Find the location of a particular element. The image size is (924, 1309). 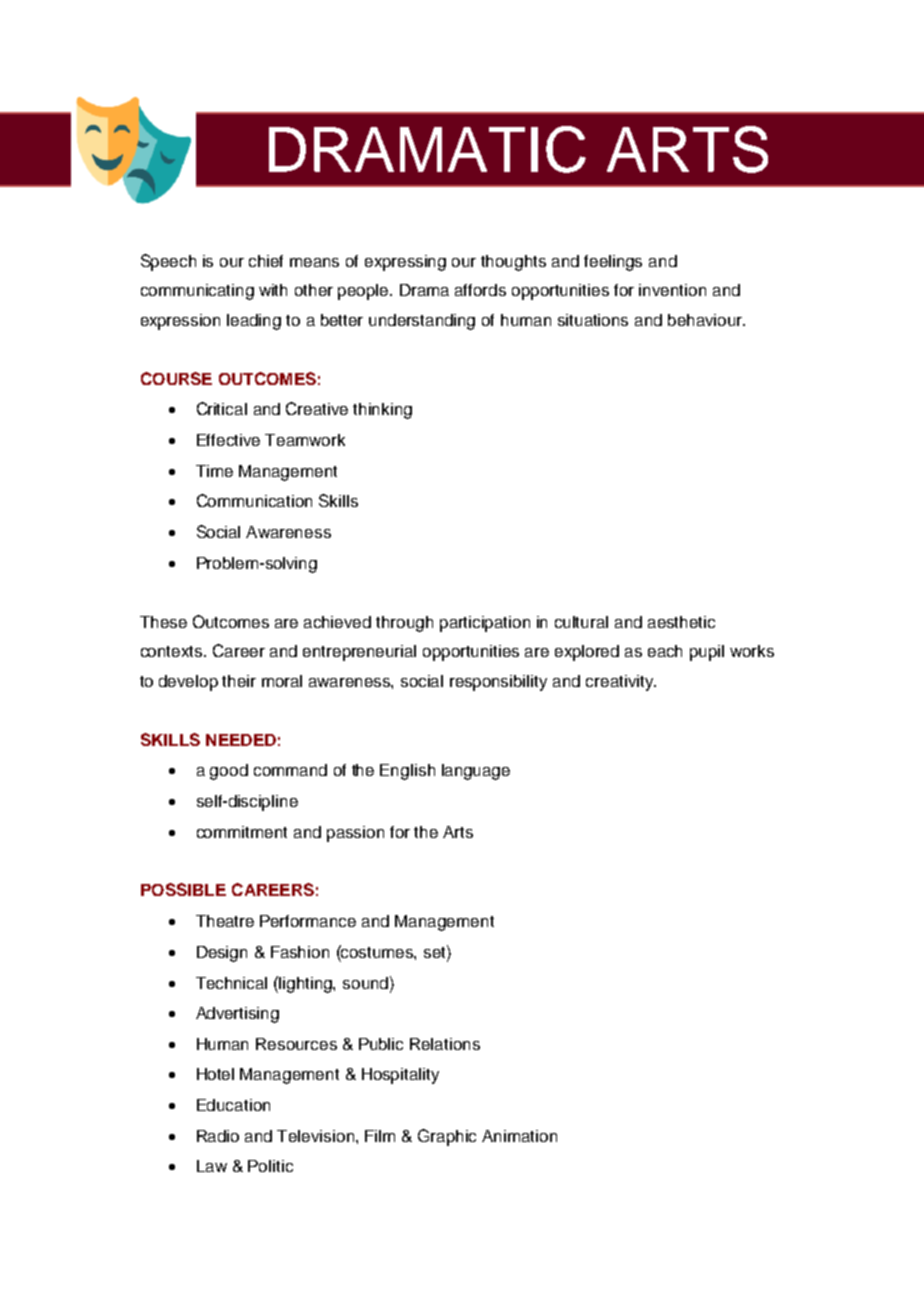

thinking is located at coordinates (382, 411).
